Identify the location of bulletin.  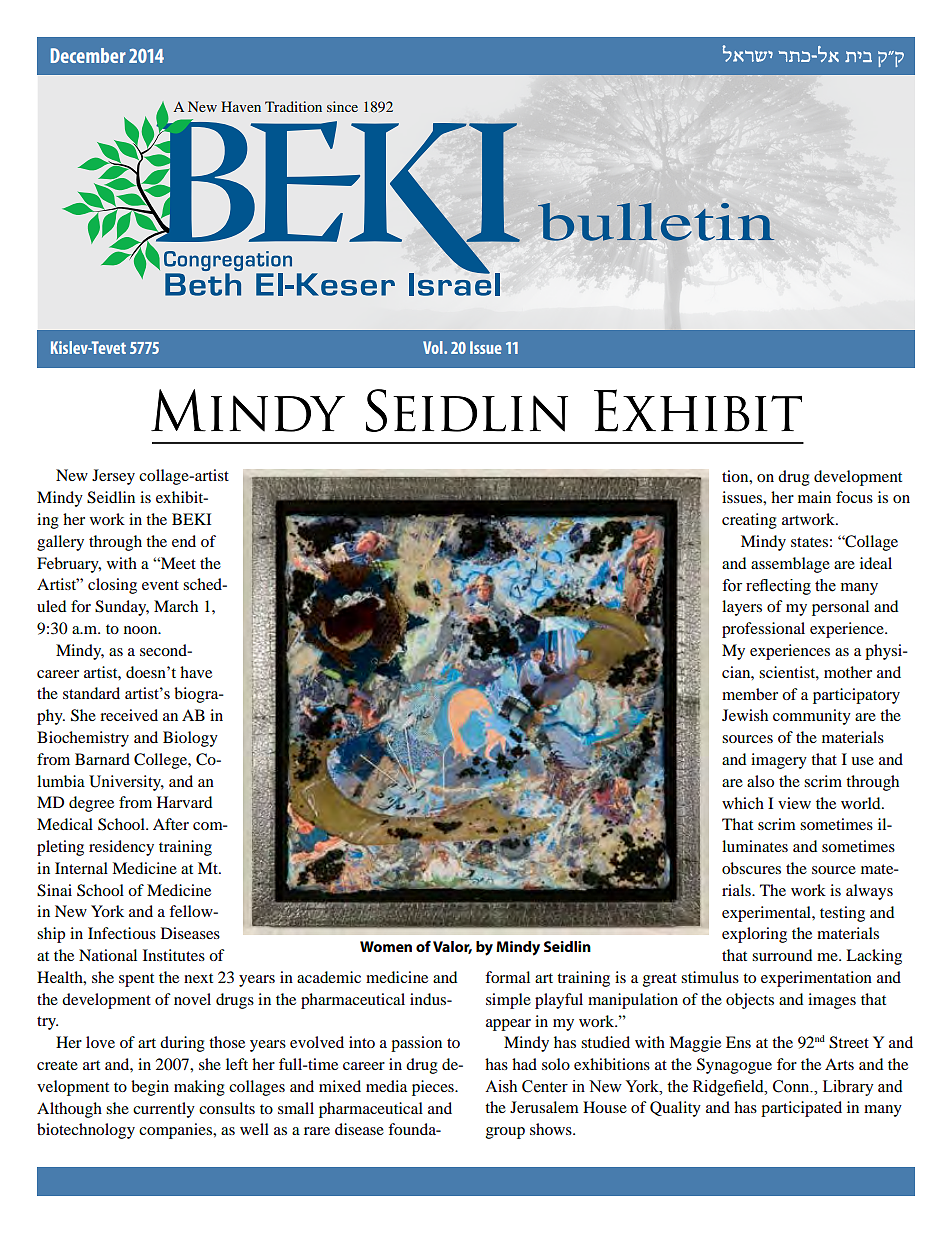
(656, 222).
